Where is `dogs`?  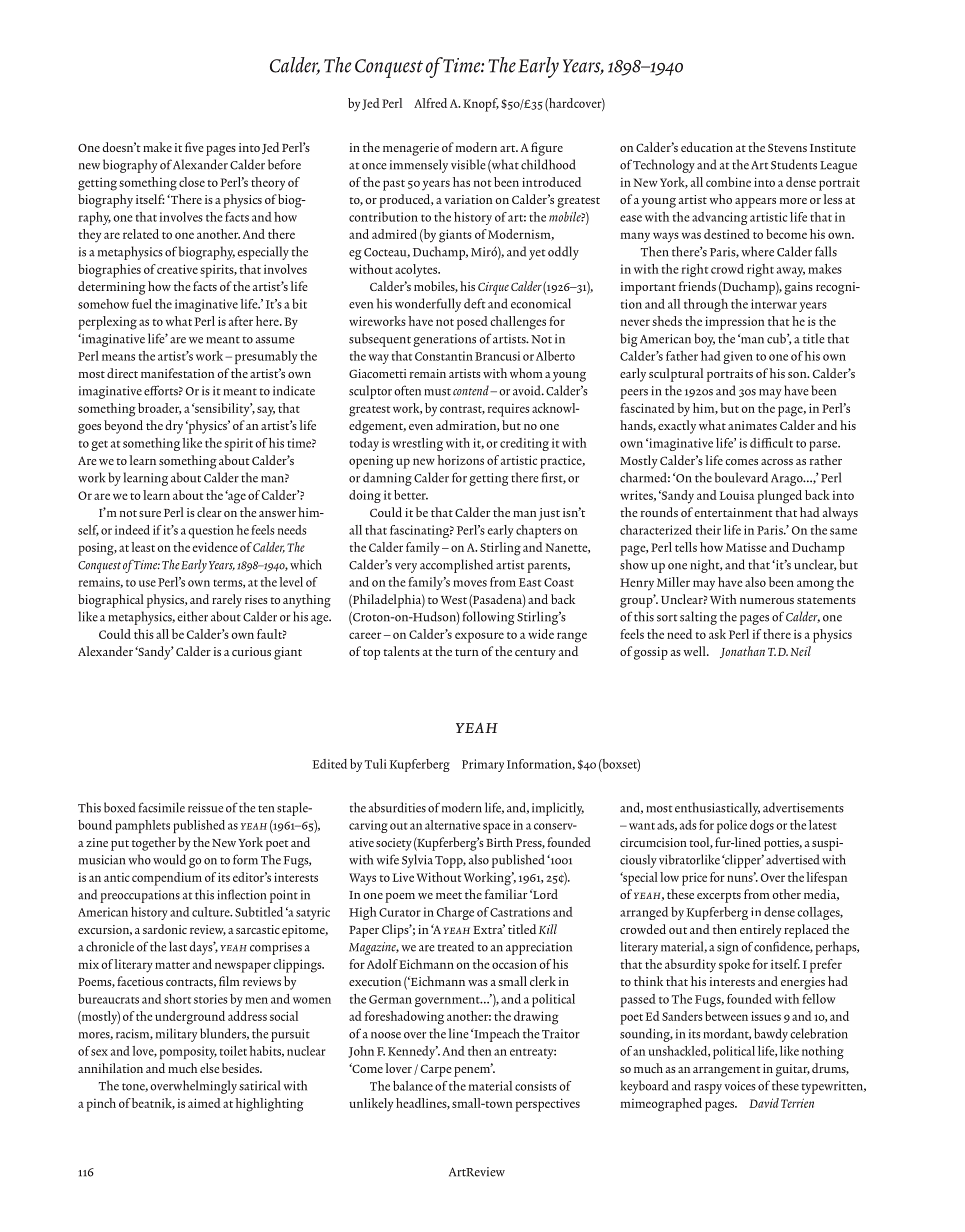
dogs is located at coordinates (762, 826).
